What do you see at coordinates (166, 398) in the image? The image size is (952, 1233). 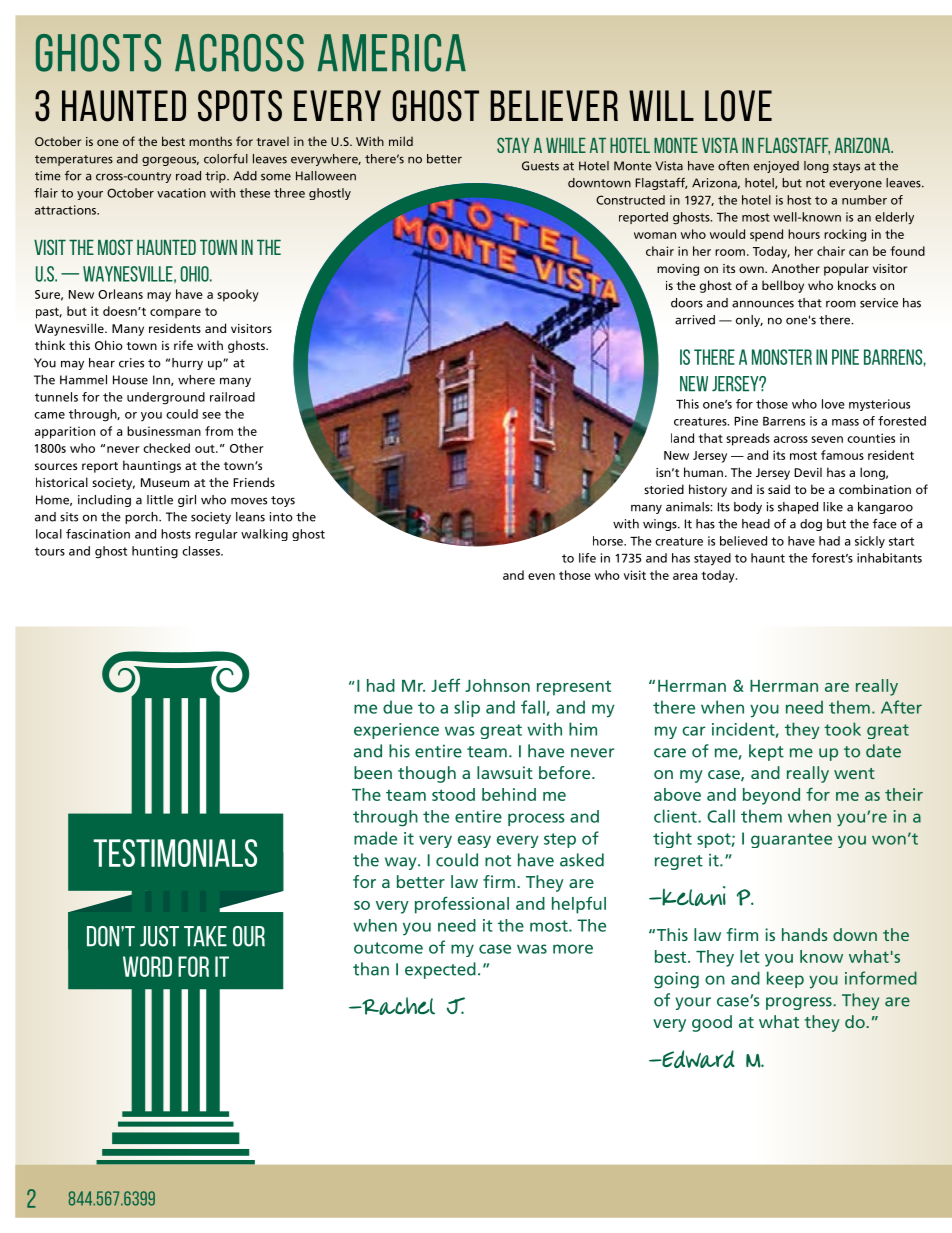 I see `underground` at bounding box center [166, 398].
